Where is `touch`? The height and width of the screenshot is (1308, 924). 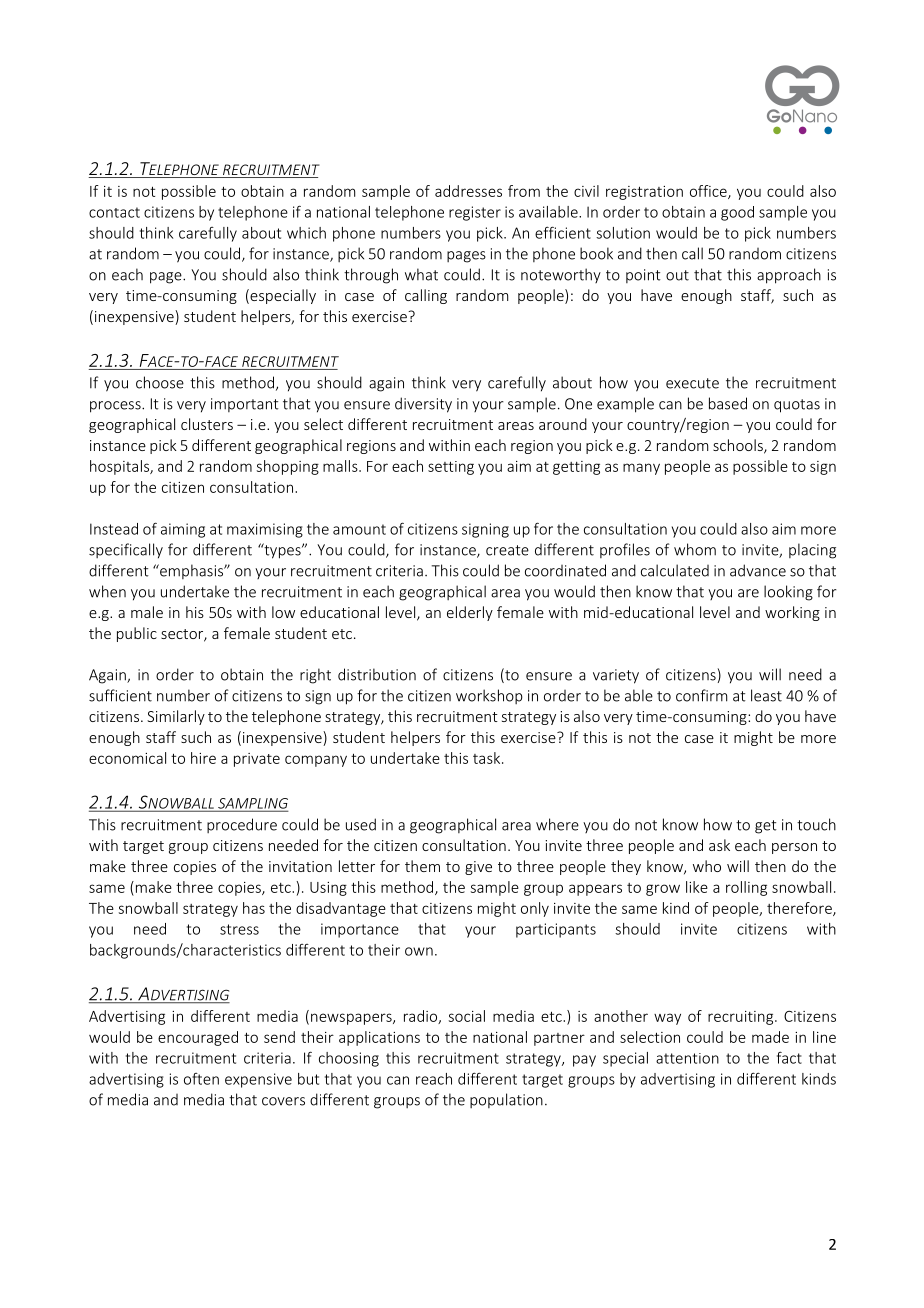
touch is located at coordinates (816, 824).
